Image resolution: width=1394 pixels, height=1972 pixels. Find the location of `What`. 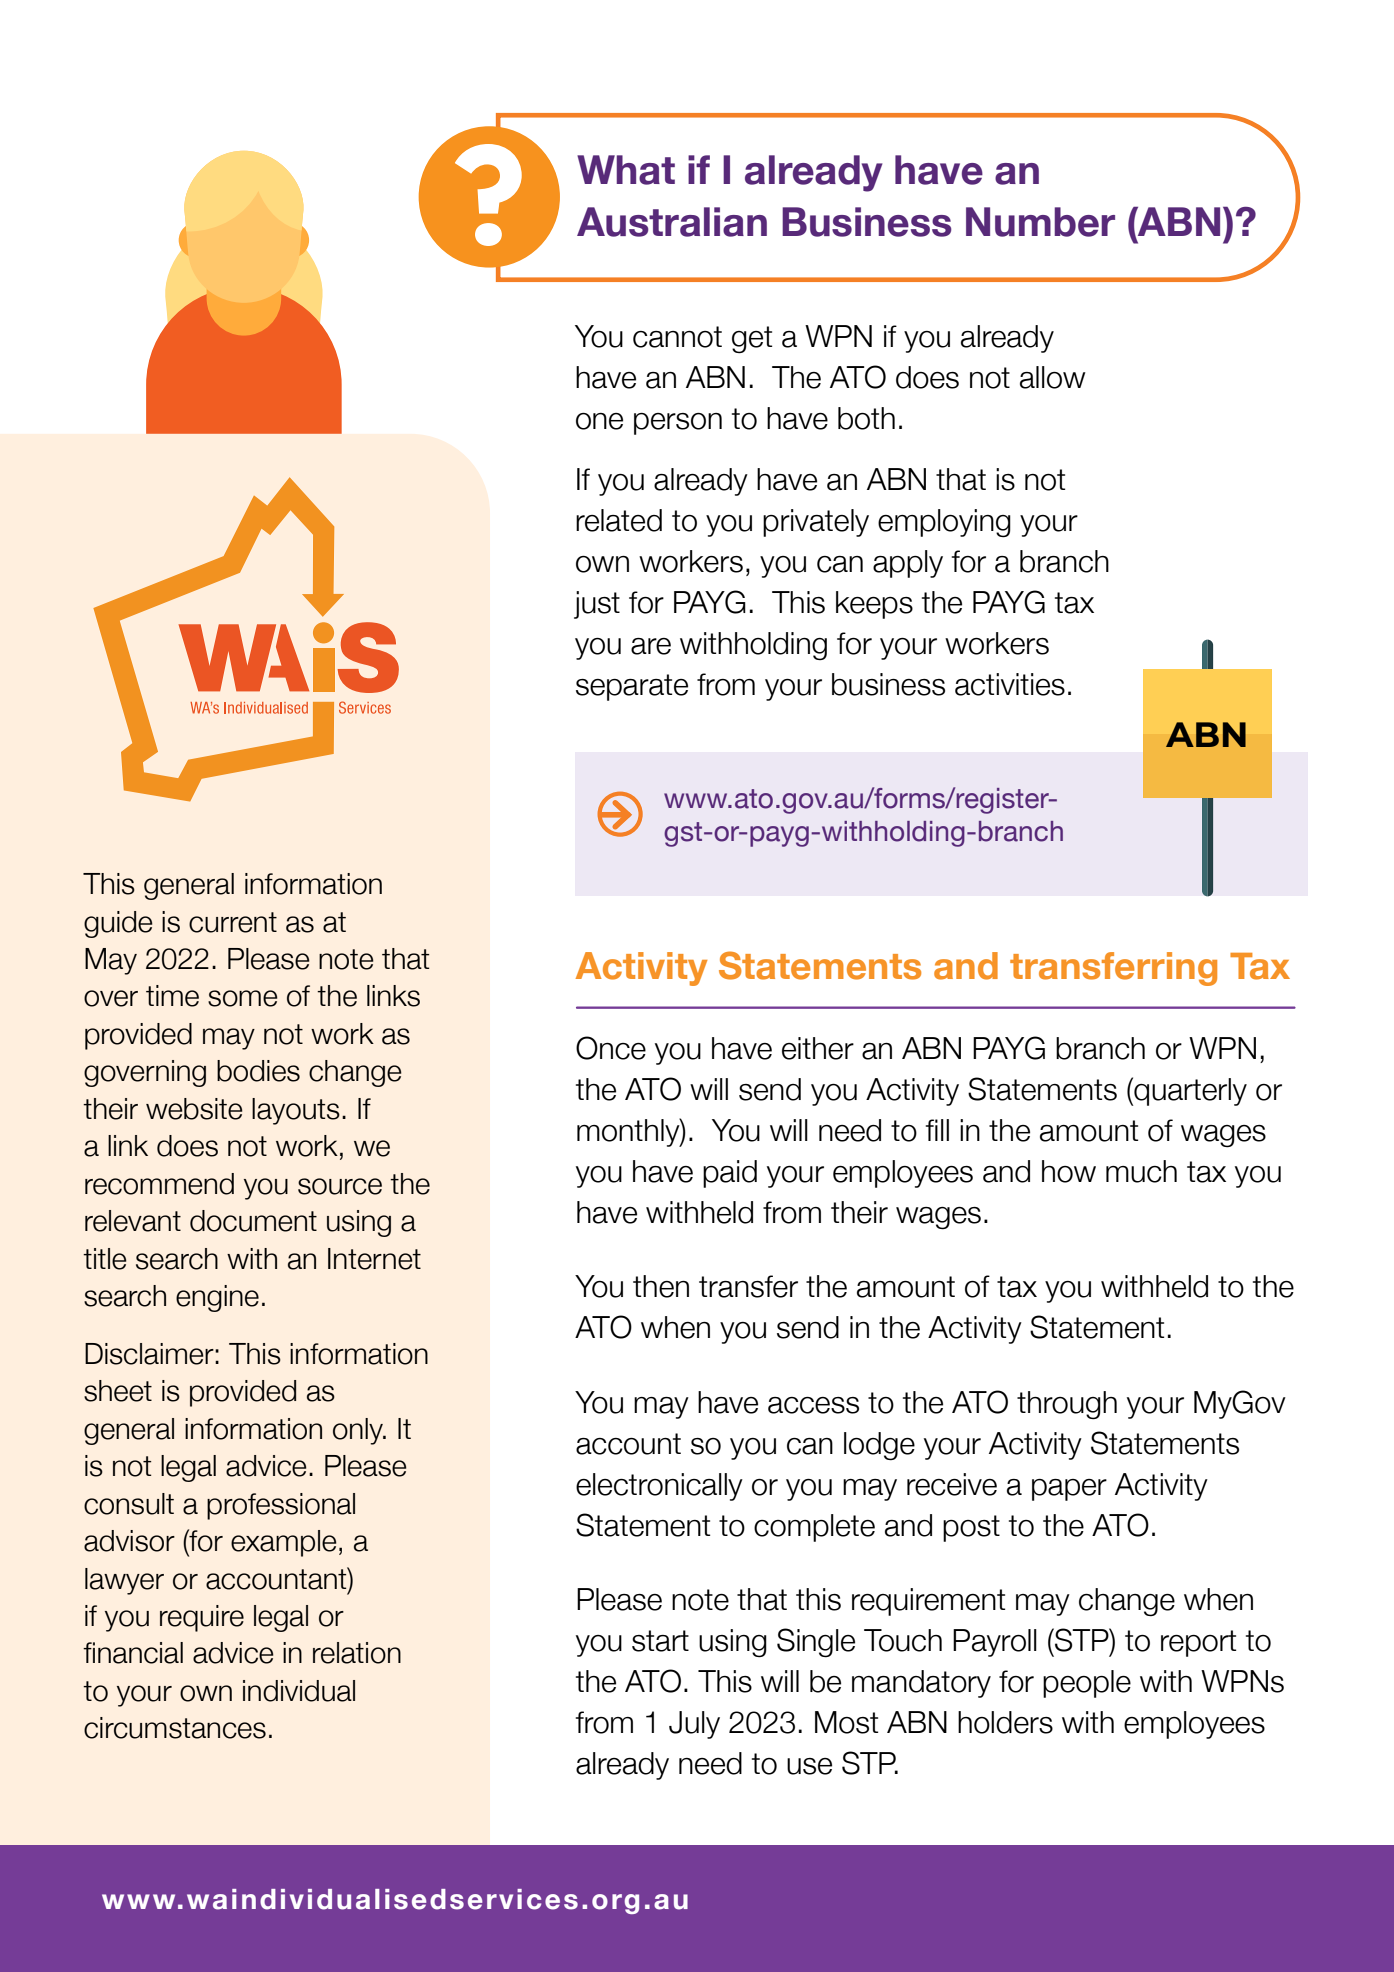

What is located at coordinates (626, 170).
